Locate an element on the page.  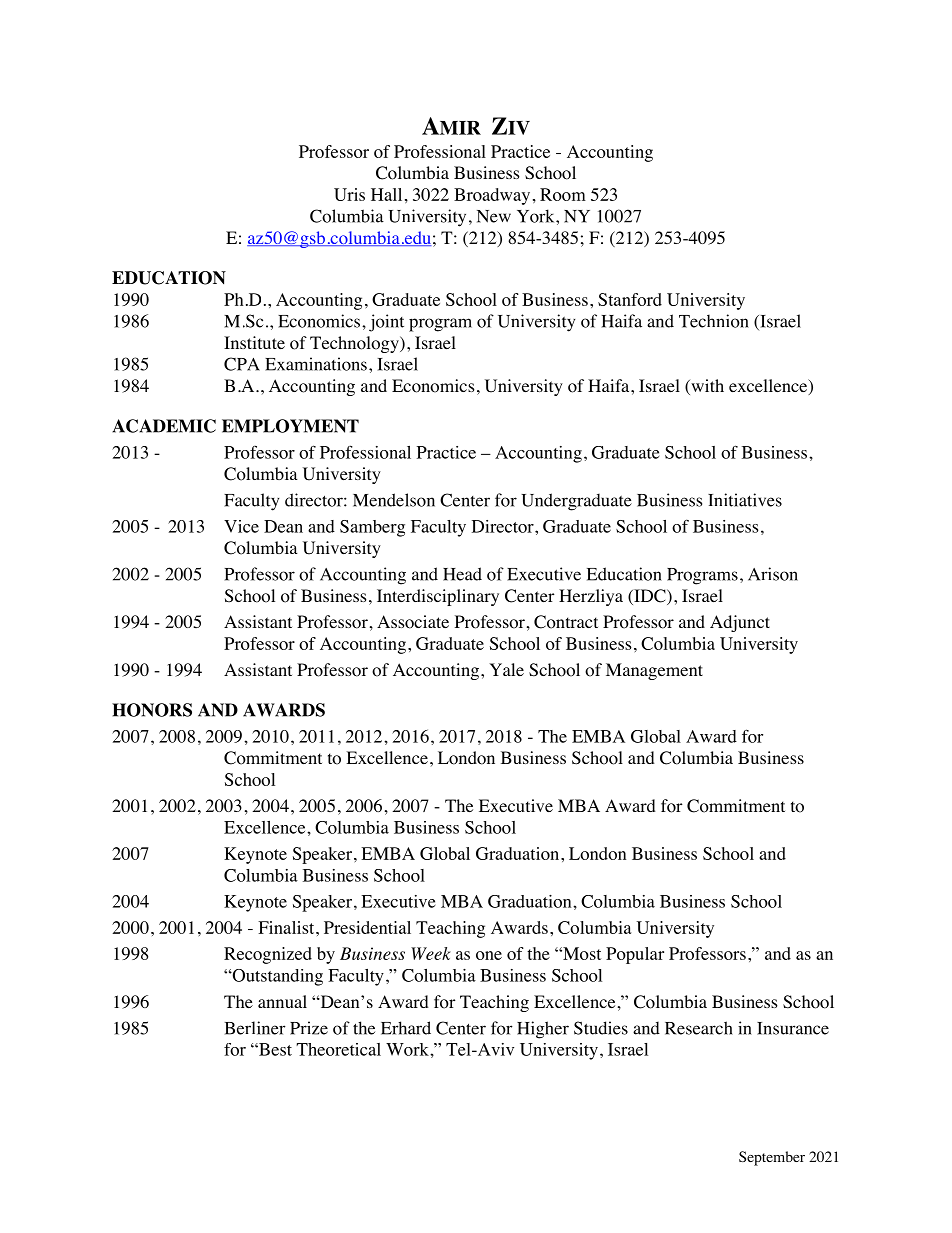
Work is located at coordinates (408, 1049).
